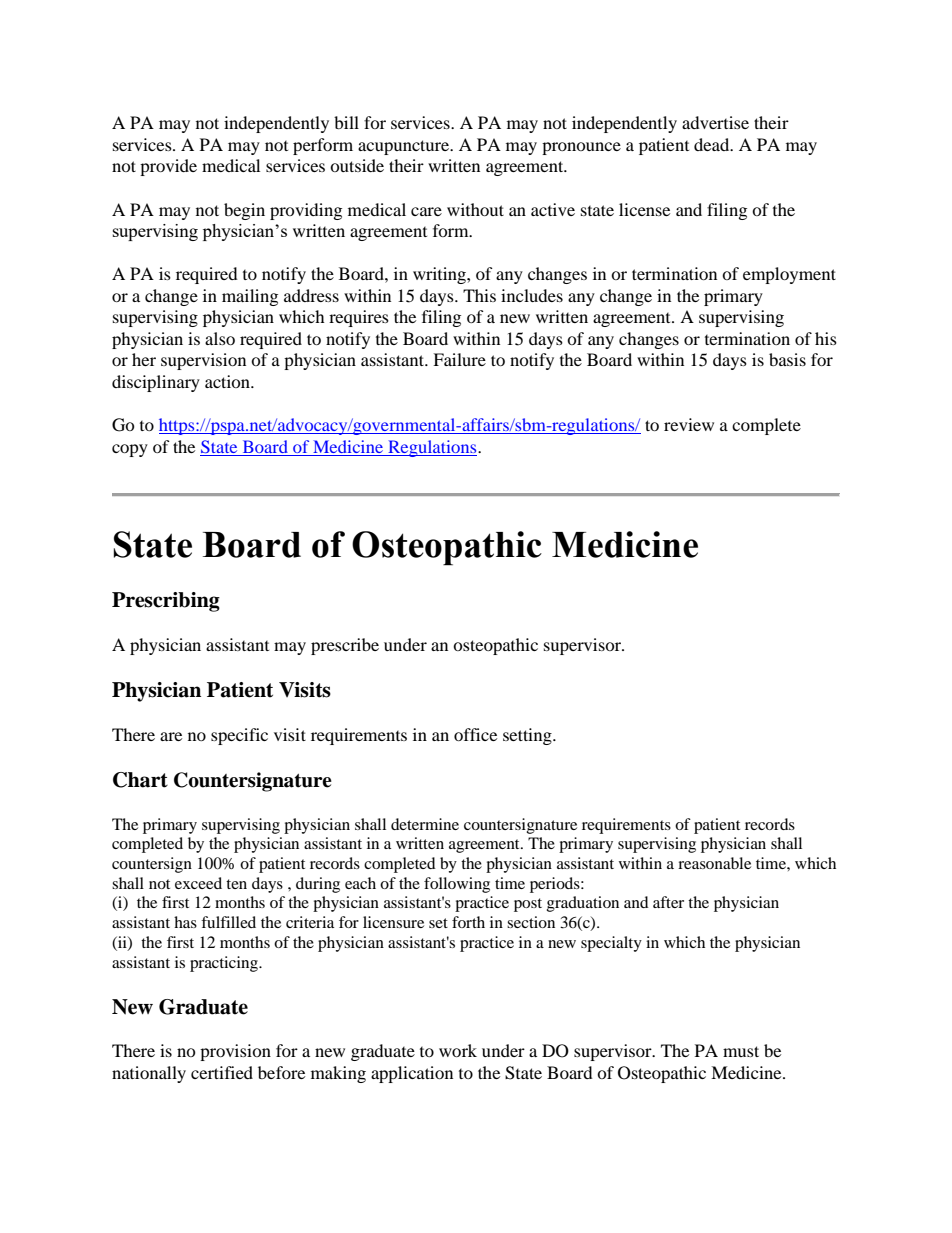 Image resolution: width=952 pixels, height=1233 pixels. I want to click on acupuncture, so click(405, 147).
